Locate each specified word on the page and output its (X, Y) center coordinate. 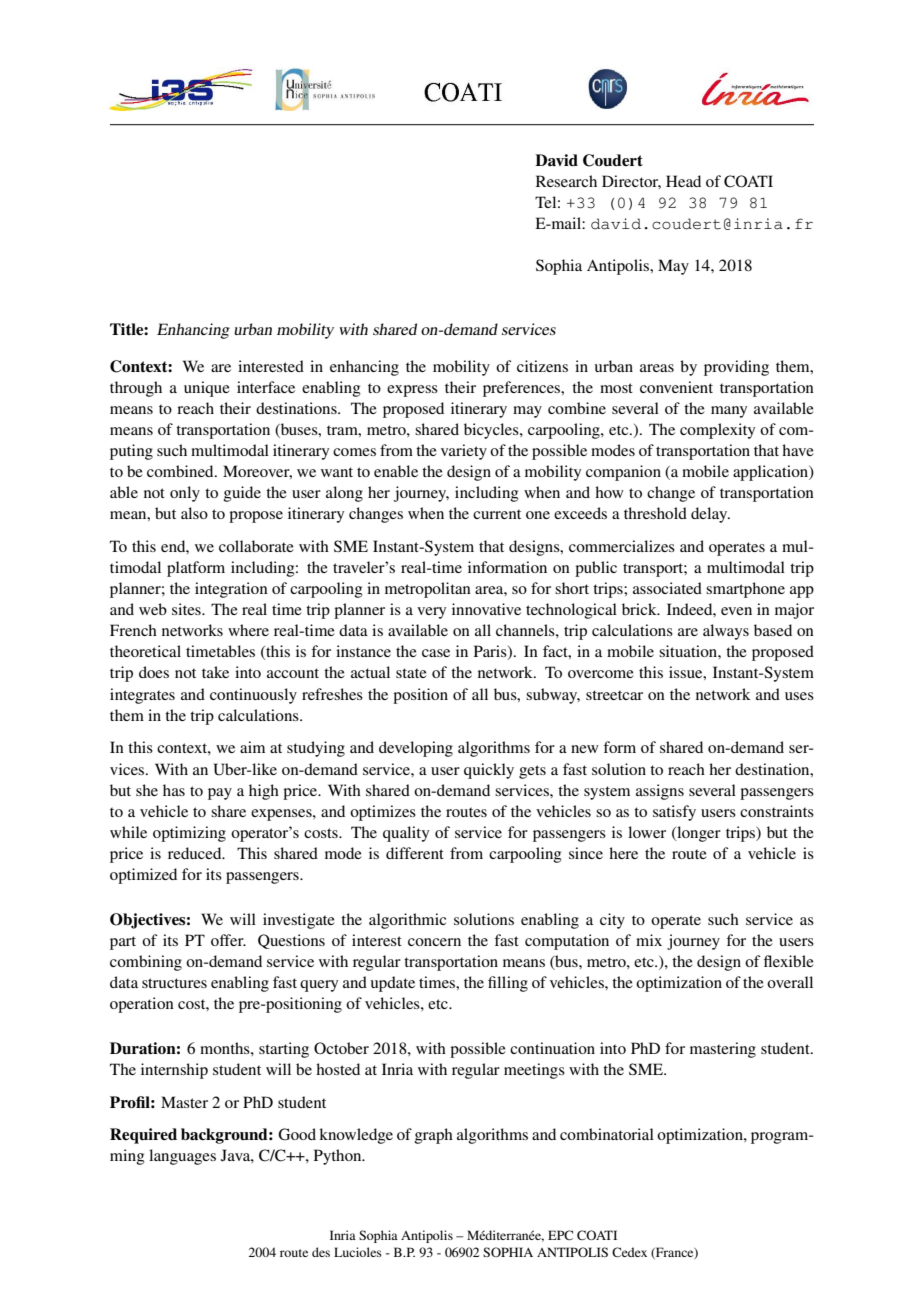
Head (683, 181)
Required (143, 1136)
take (215, 672)
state (411, 673)
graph (434, 1136)
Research (566, 181)
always (726, 632)
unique (207, 389)
